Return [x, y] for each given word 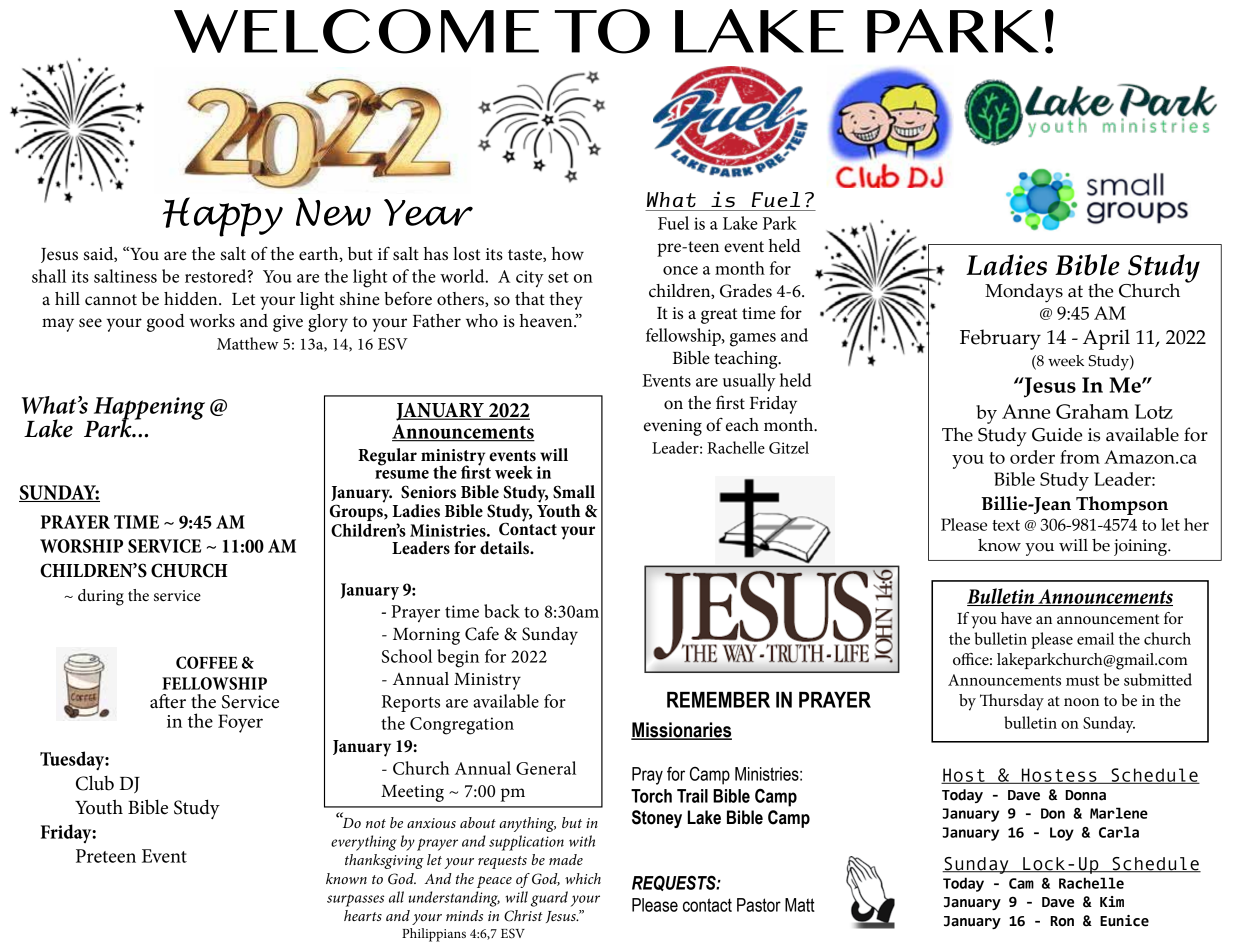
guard [549, 899]
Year [428, 212]
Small [574, 492]
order [1032, 457]
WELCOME [356, 31]
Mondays [1024, 293]
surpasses [355, 901]
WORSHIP [81, 546]
